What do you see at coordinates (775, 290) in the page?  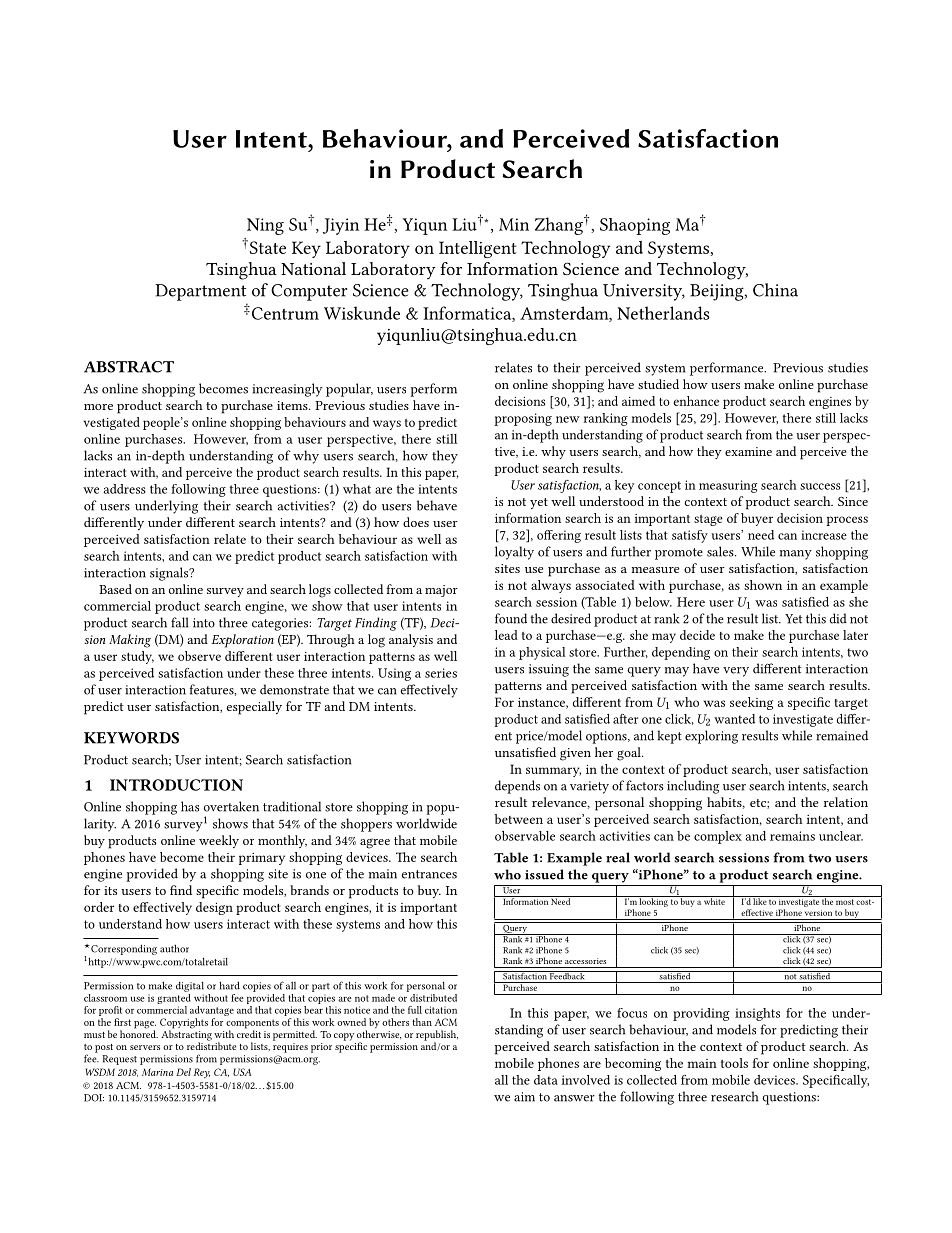 I see `China` at bounding box center [775, 290].
